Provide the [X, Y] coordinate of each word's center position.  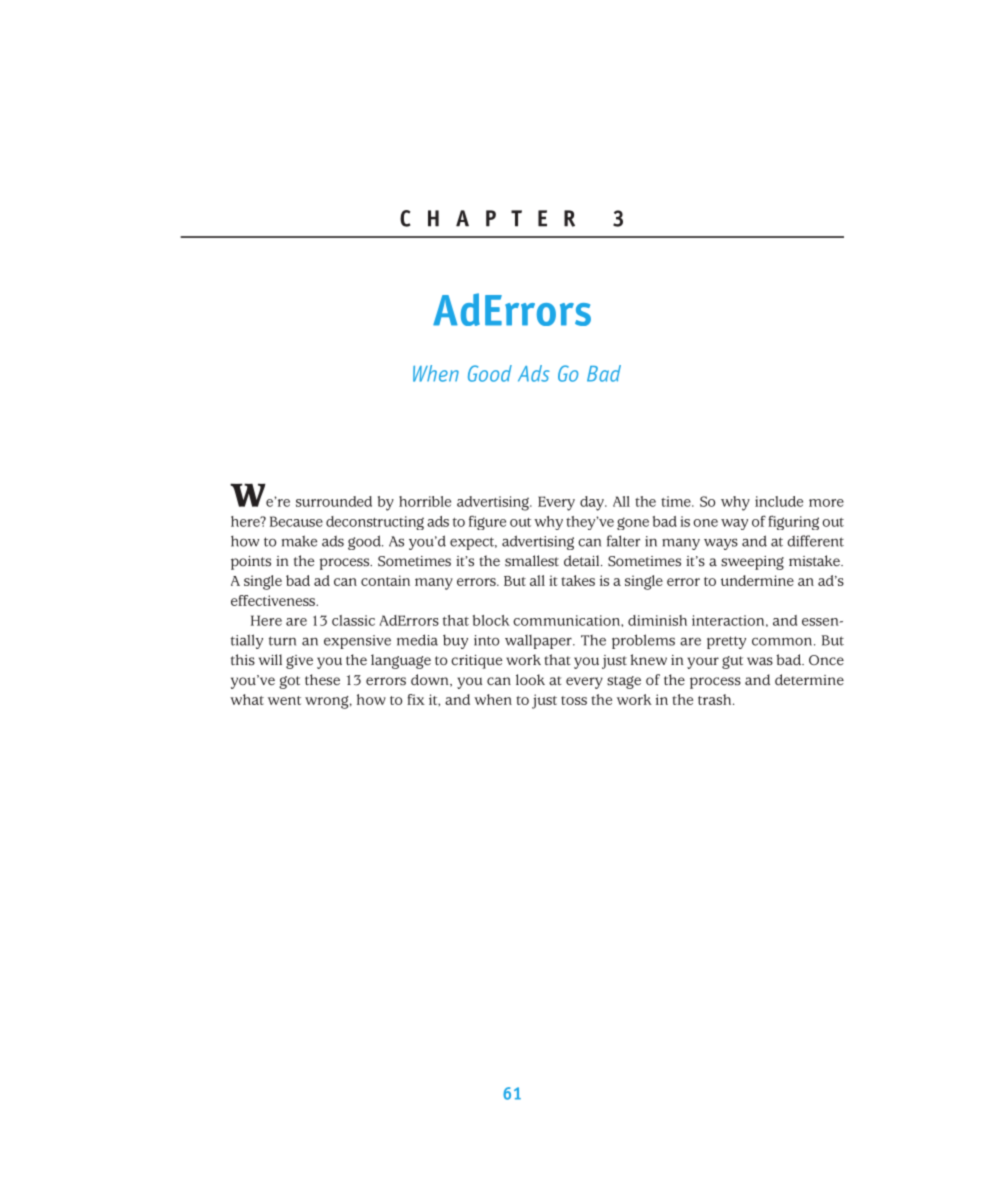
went [284, 700]
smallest [532, 561]
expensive [357, 642]
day [593, 503]
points [251, 563]
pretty [726, 642]
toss [574, 700]
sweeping [752, 563]
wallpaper [539, 642]
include [779, 501]
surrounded [334, 501]
